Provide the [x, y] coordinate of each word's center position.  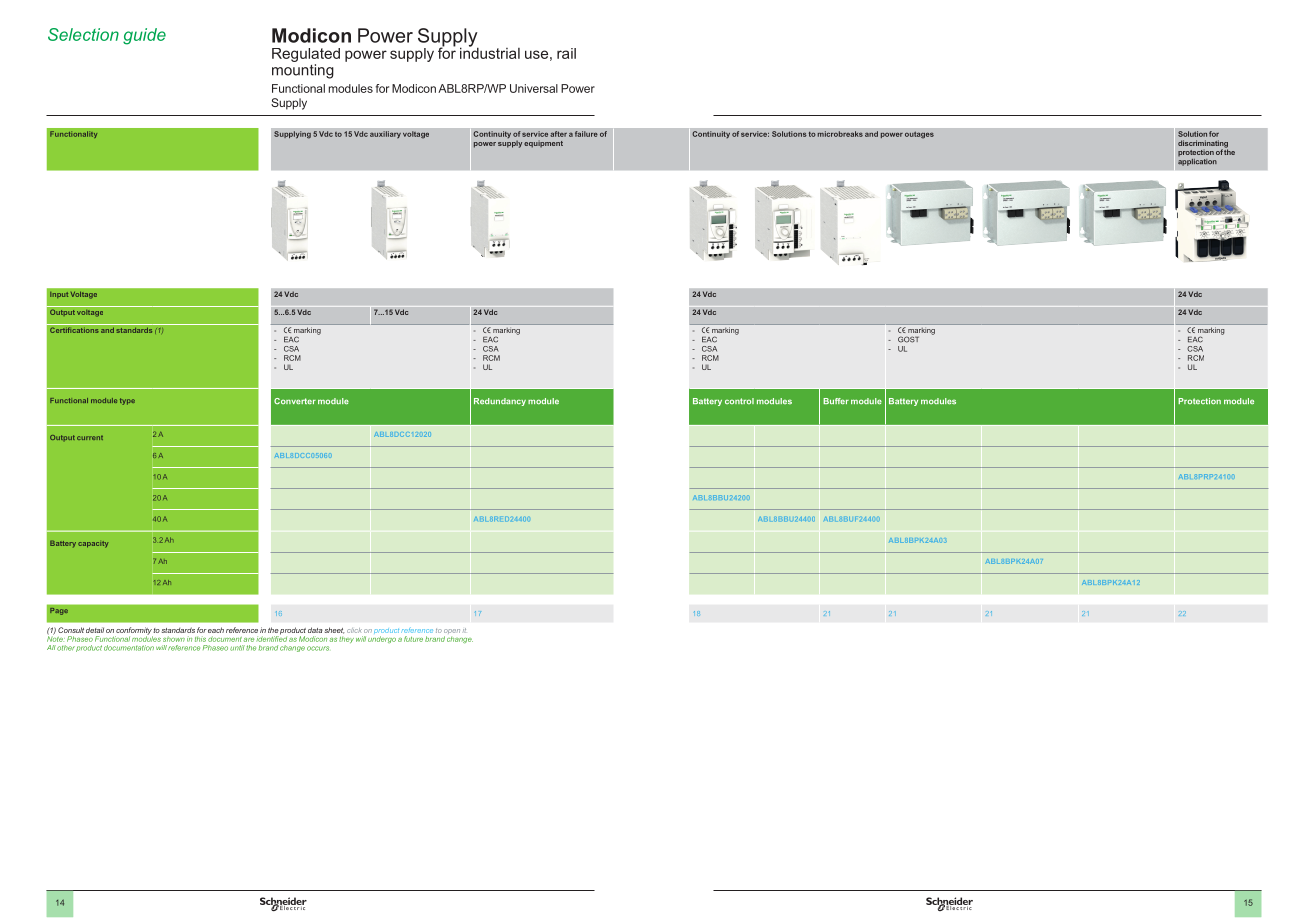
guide [144, 36]
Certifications [74, 330]
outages [919, 135]
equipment [543, 144]
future [413, 639]
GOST [908, 339]
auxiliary [385, 135]
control [739, 401]
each [216, 630]
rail [566, 53]
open [452, 633]
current [90, 438]
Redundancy [500, 402]
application [1197, 161]
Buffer [836, 401]
